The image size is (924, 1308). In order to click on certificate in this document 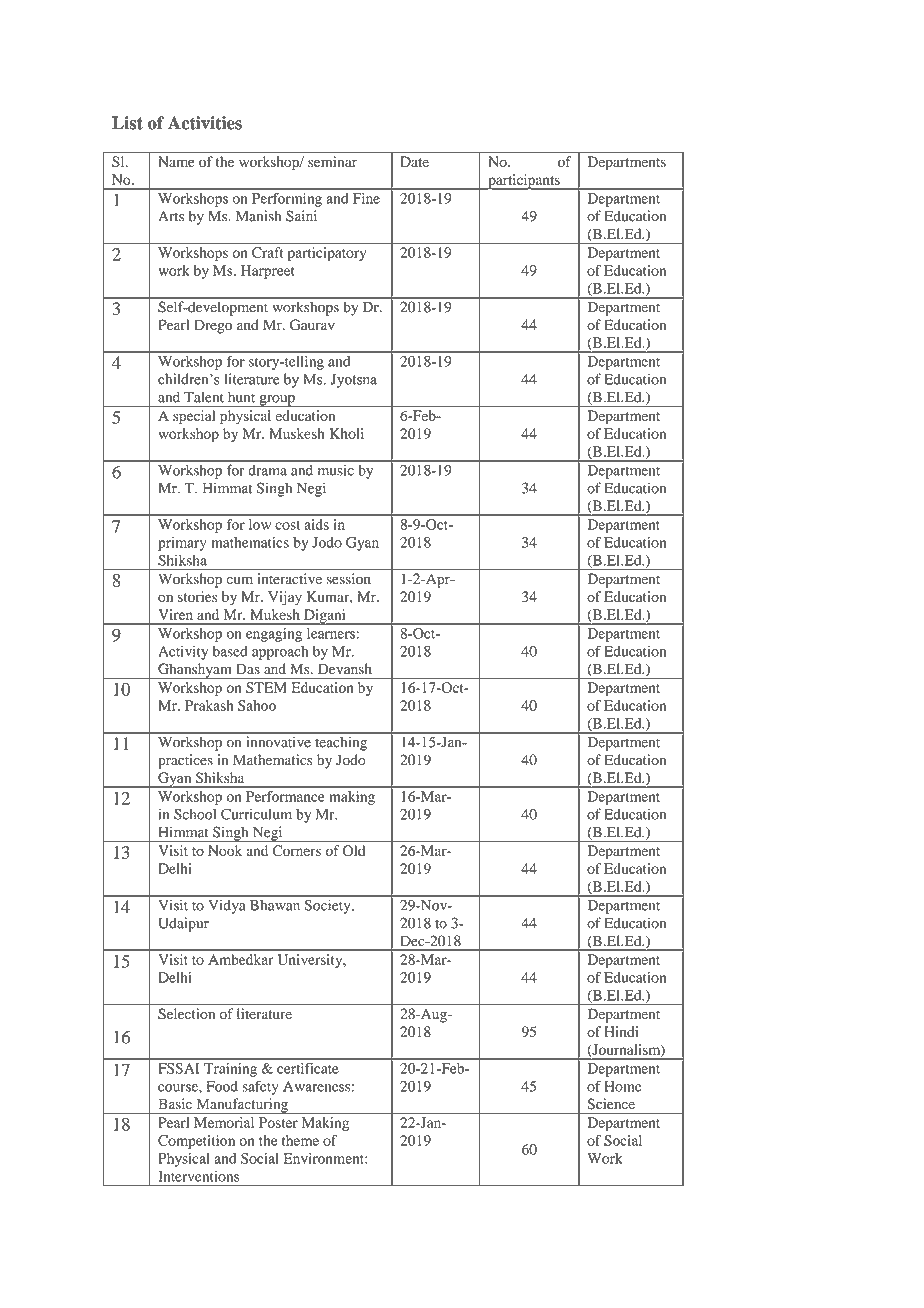, I will do `click(307, 1068)`.
